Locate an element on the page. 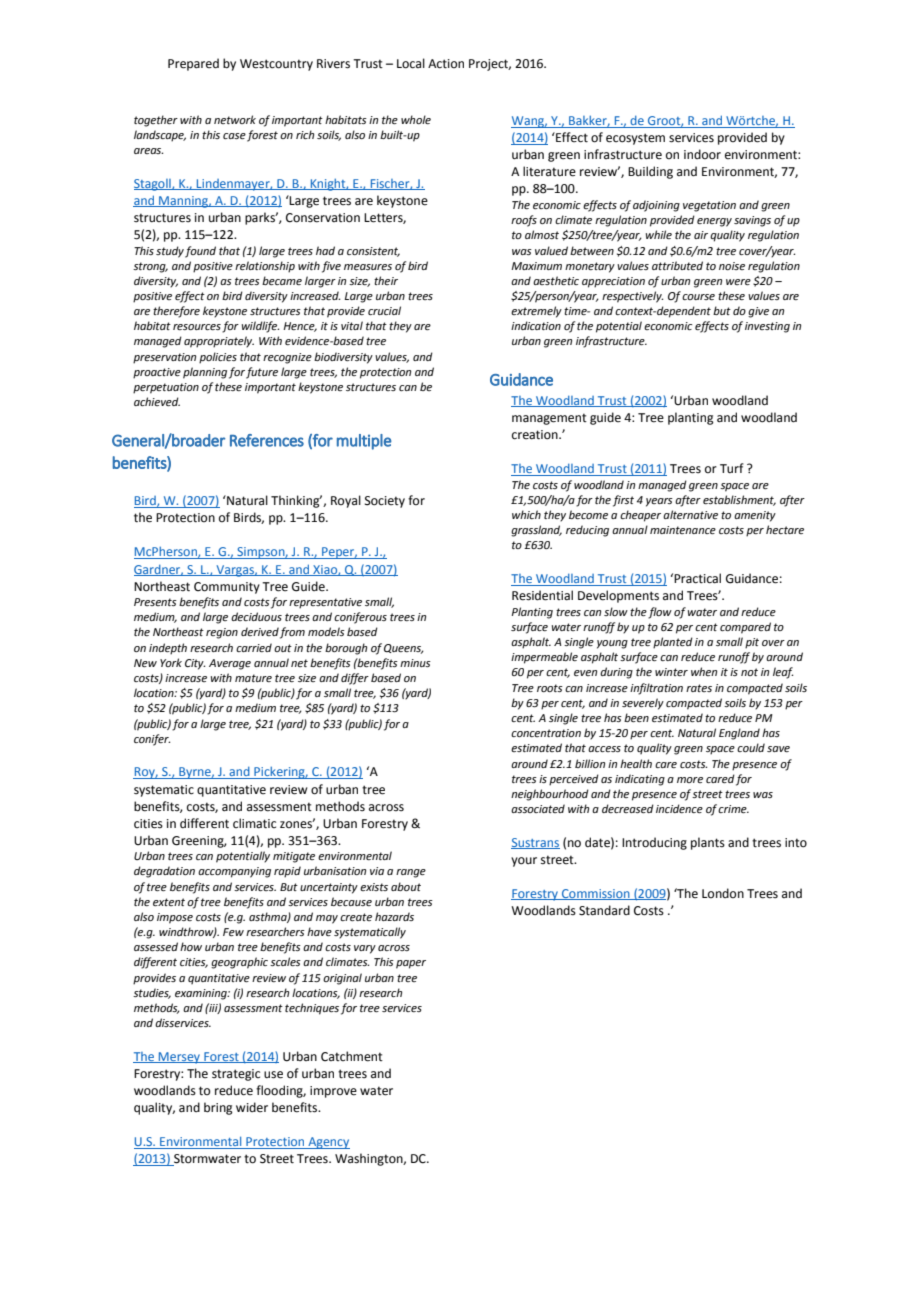  Action is located at coordinates (446, 64).
